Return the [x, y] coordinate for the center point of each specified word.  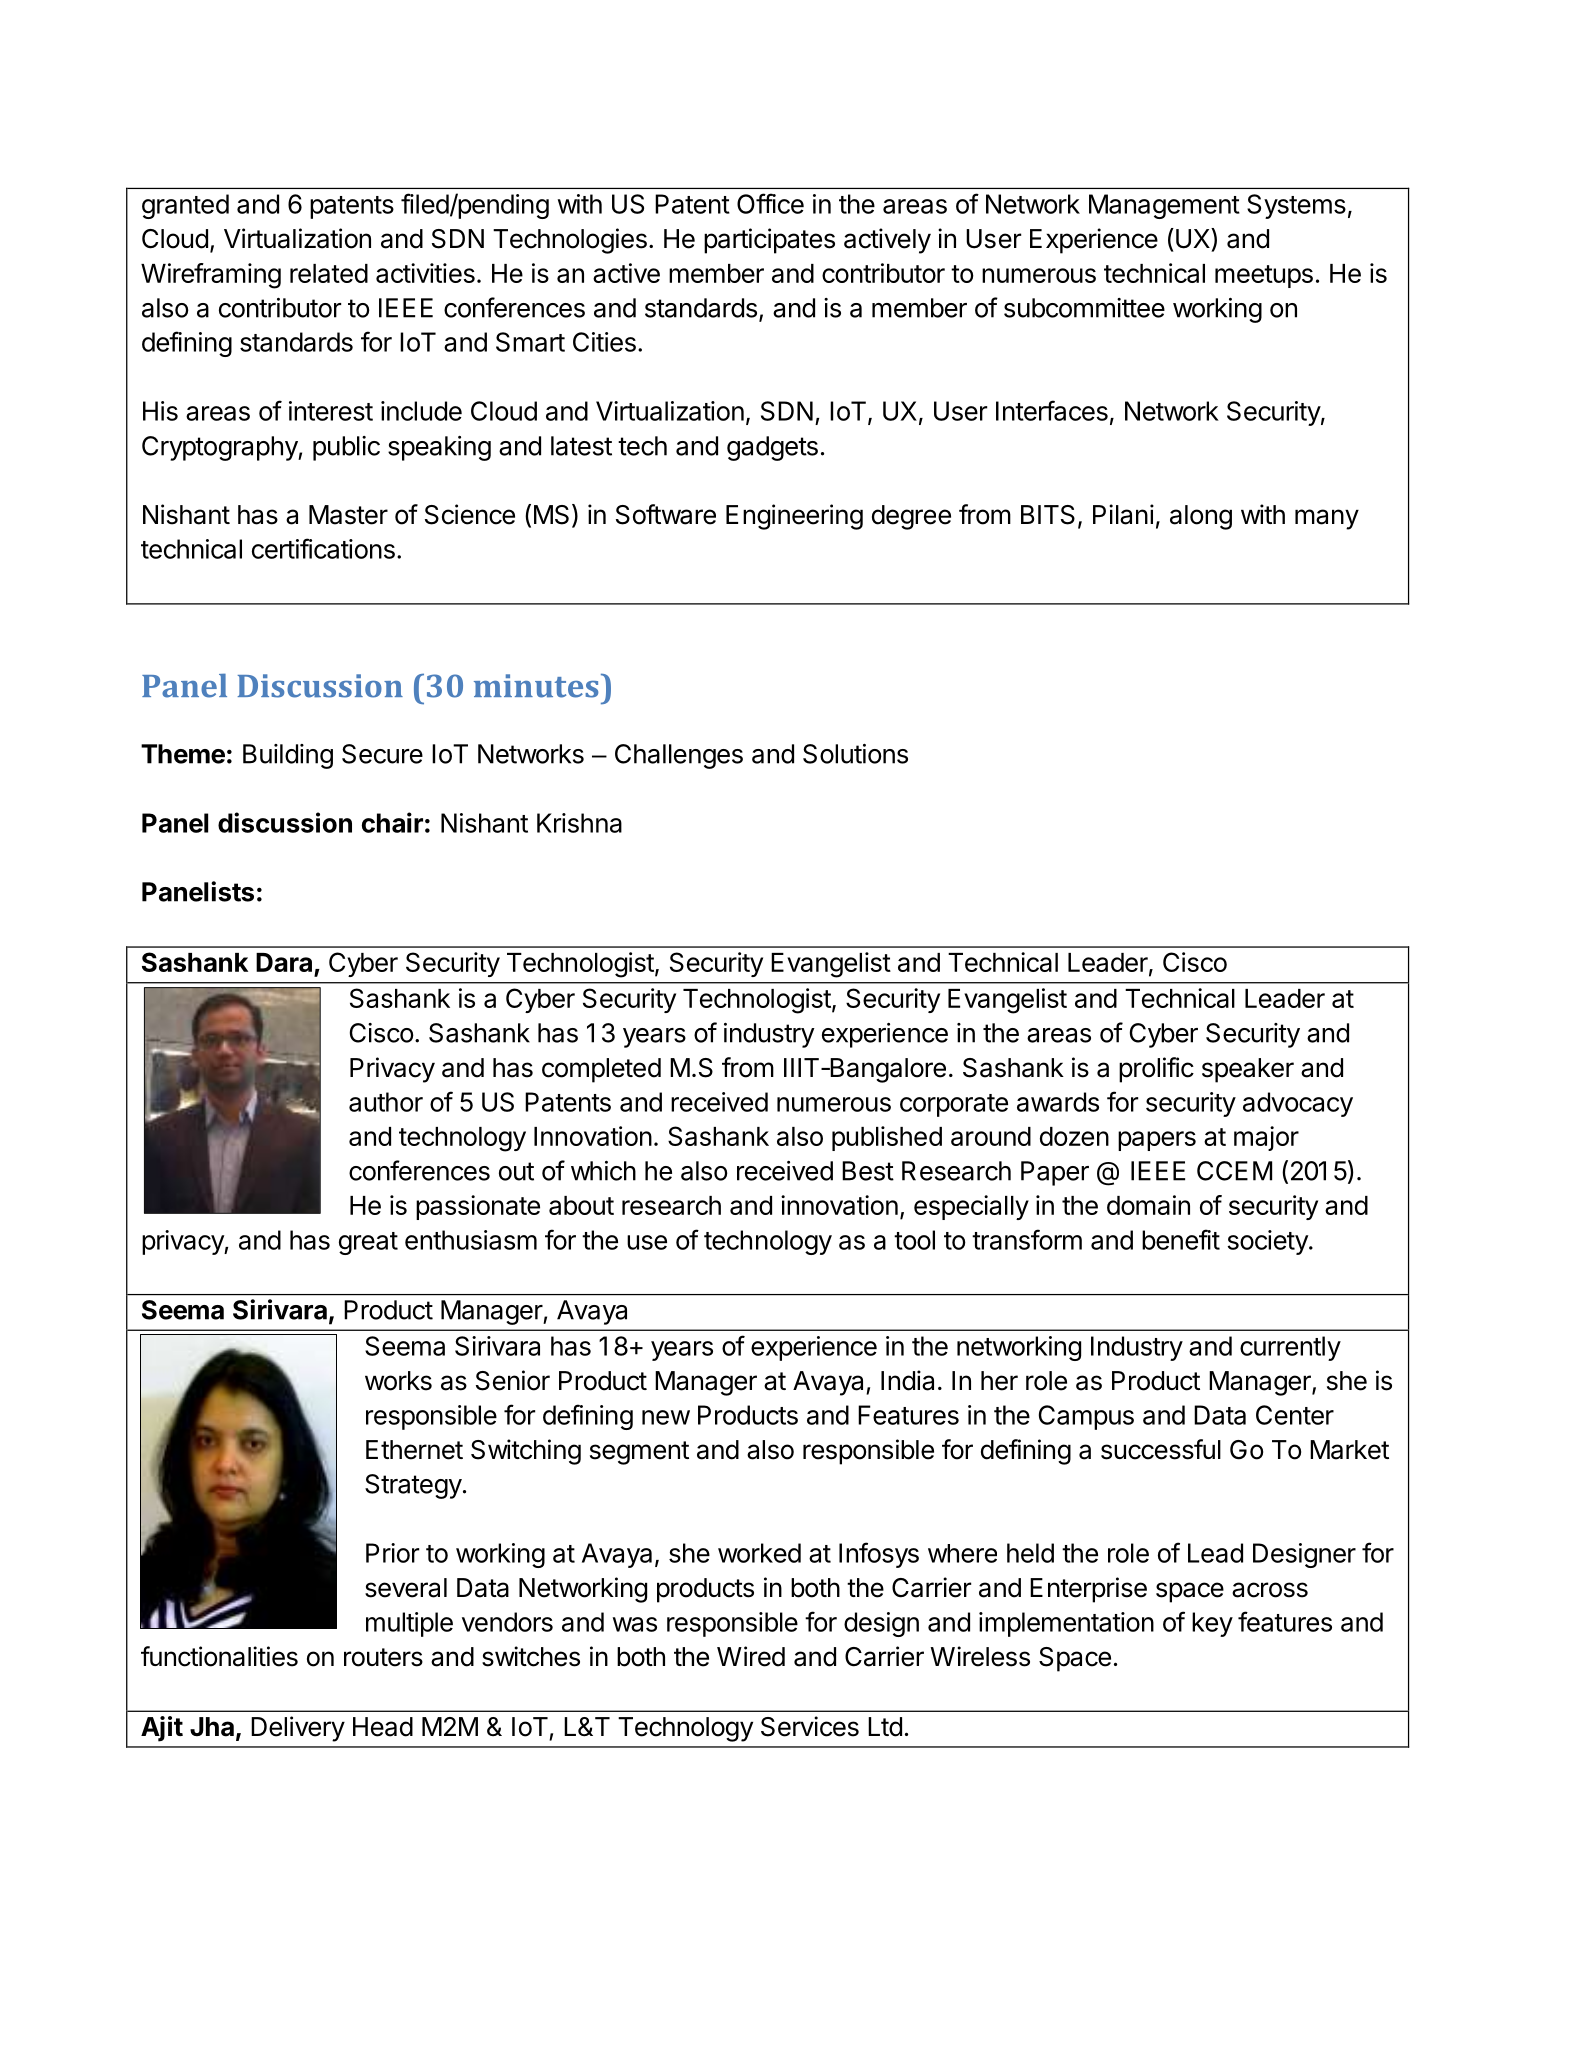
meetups [1264, 276]
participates [769, 241]
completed [601, 1070]
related [329, 273]
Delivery [298, 1729]
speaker [1248, 1070]
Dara [284, 962]
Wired [751, 1656]
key [1212, 1624]
